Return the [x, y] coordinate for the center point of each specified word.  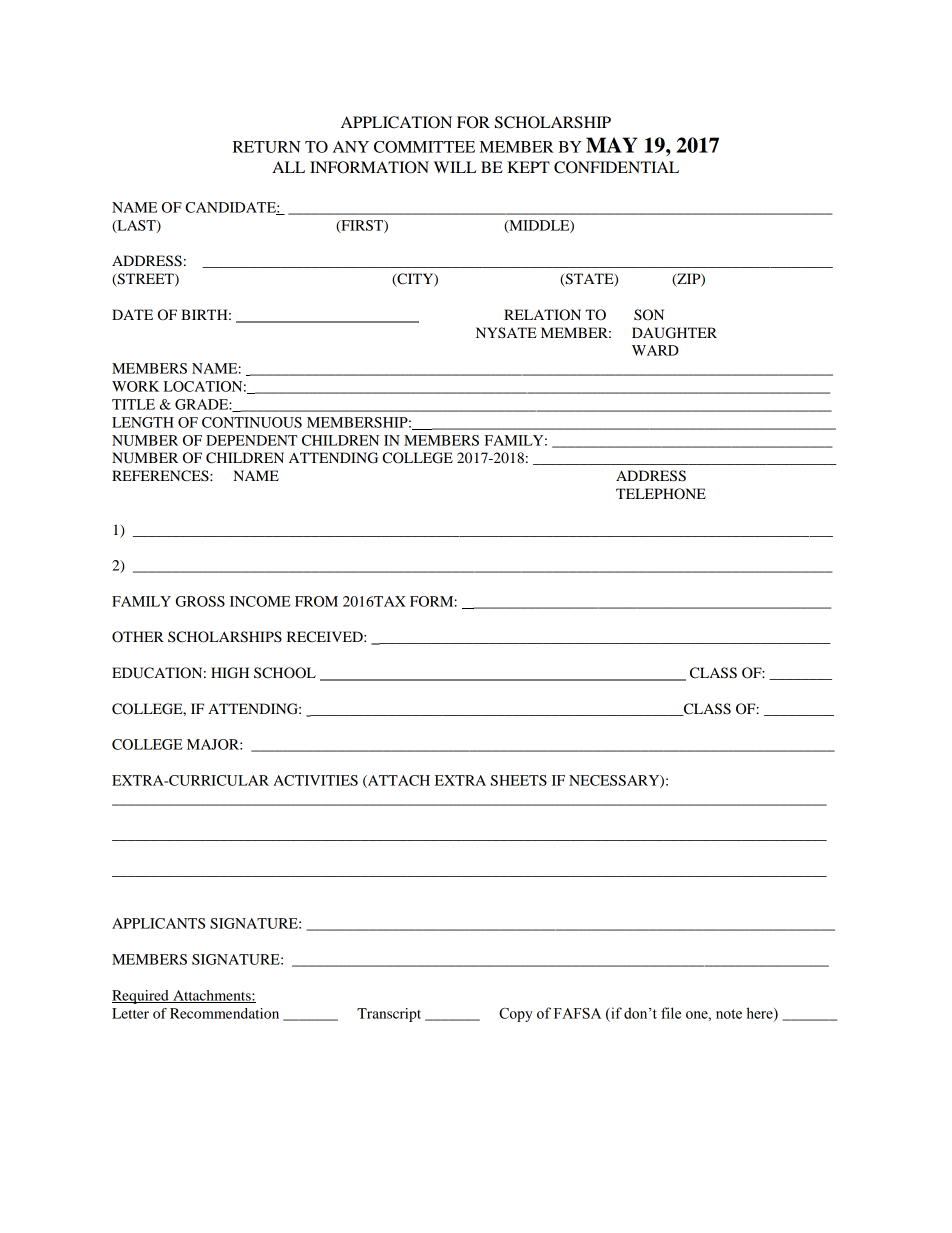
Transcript [389, 1015]
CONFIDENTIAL [616, 167]
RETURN [267, 147]
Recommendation [224, 1013]
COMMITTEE [424, 147]
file [671, 1013]
